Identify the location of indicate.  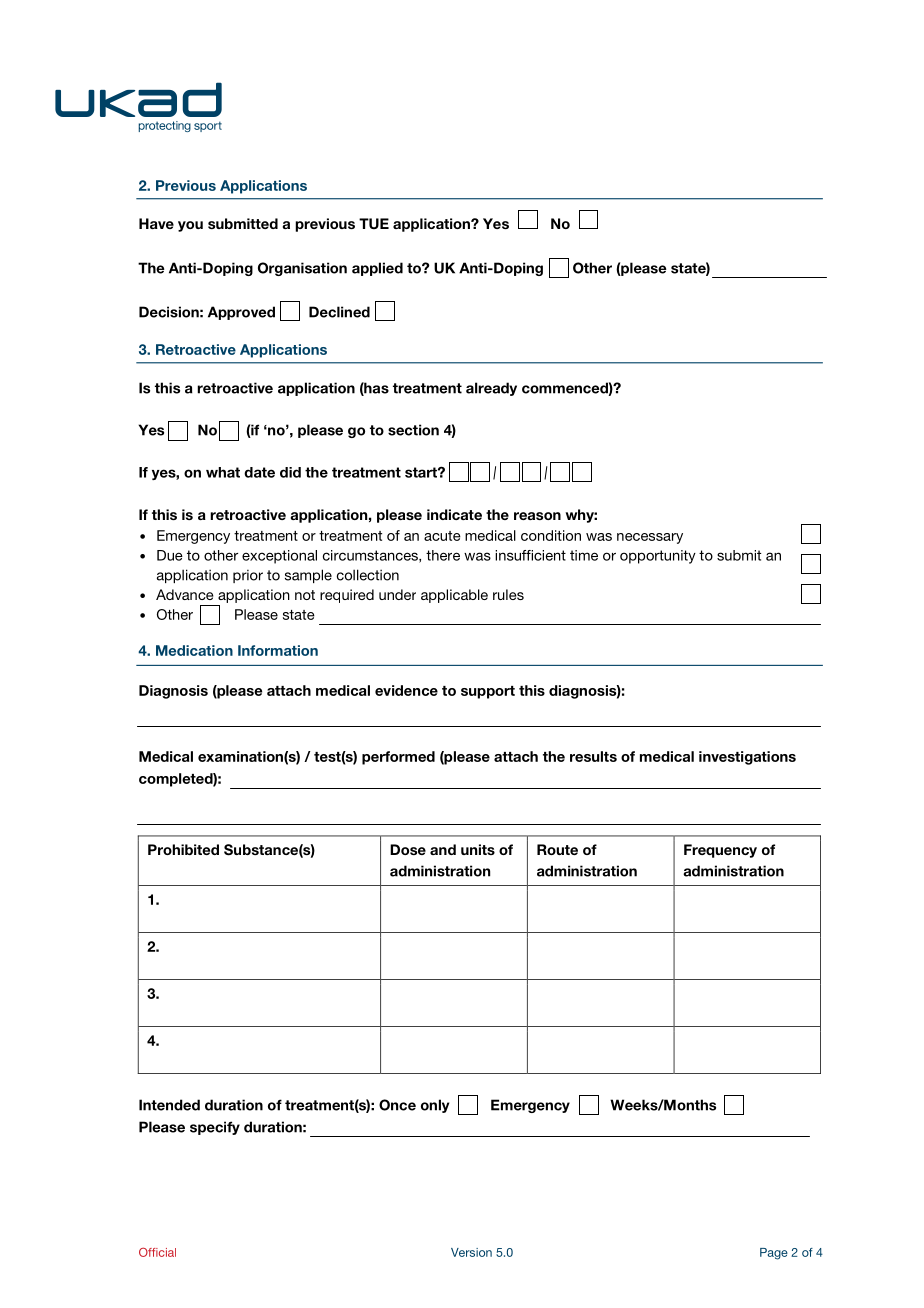
(454, 514).
